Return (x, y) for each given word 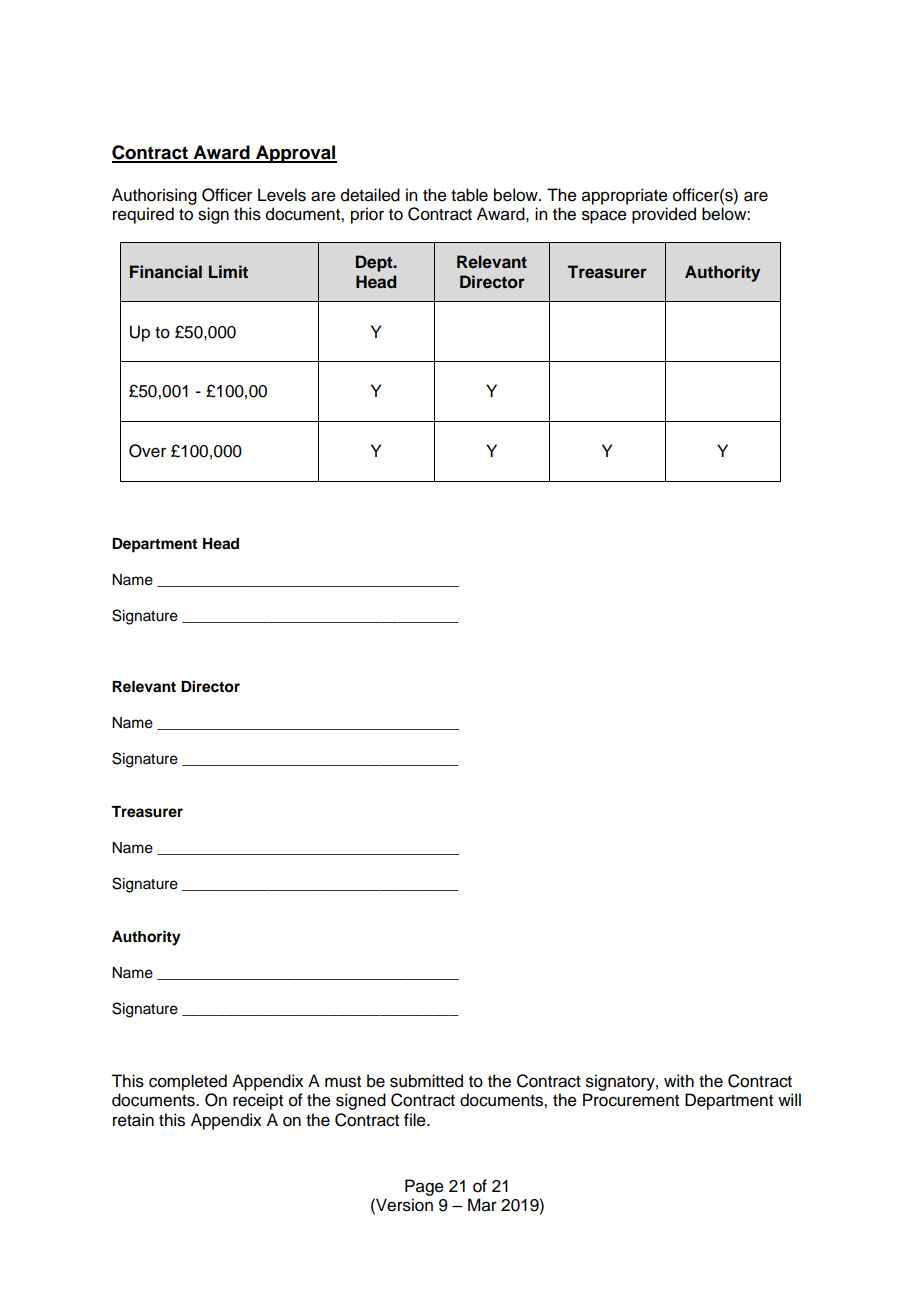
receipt (258, 1101)
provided (664, 215)
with (679, 1080)
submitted (426, 1081)
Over (147, 451)
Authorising (154, 196)
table (469, 195)
